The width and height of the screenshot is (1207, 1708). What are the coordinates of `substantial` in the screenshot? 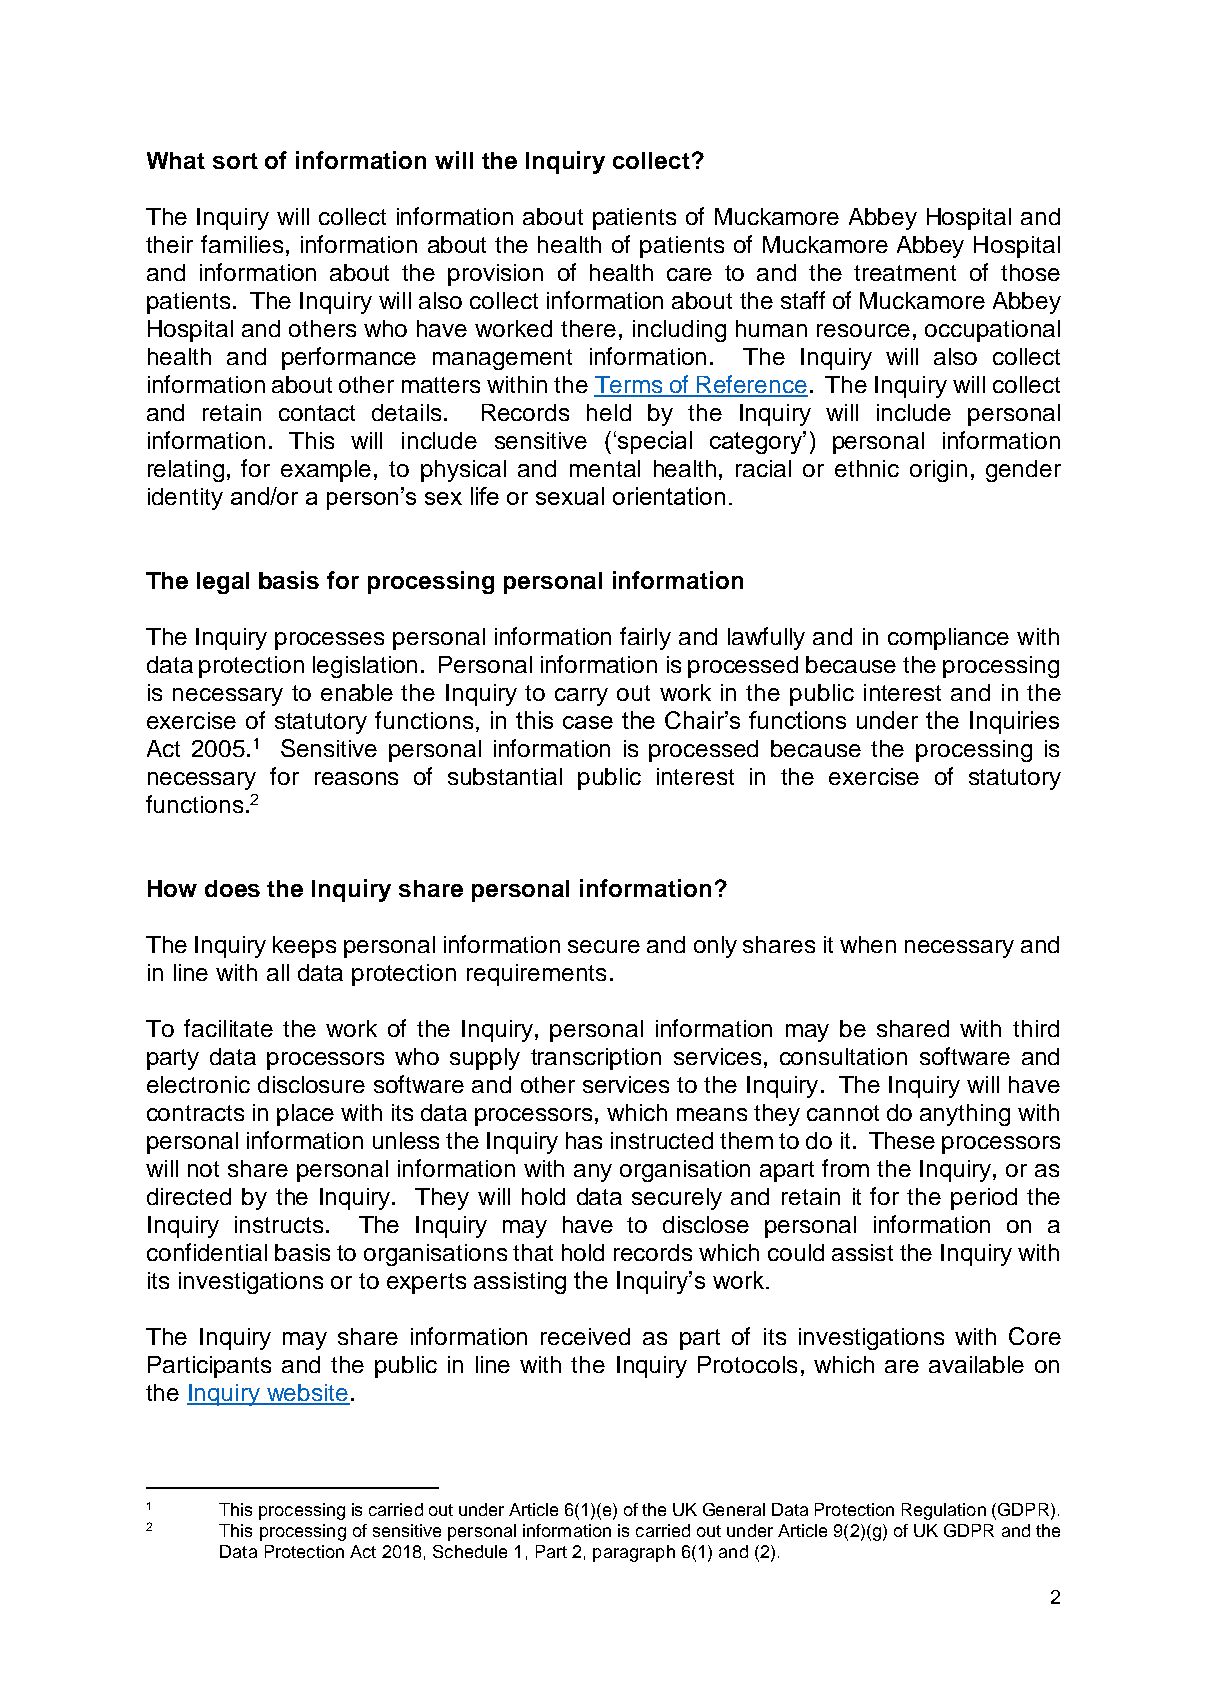 It's located at (505, 776).
